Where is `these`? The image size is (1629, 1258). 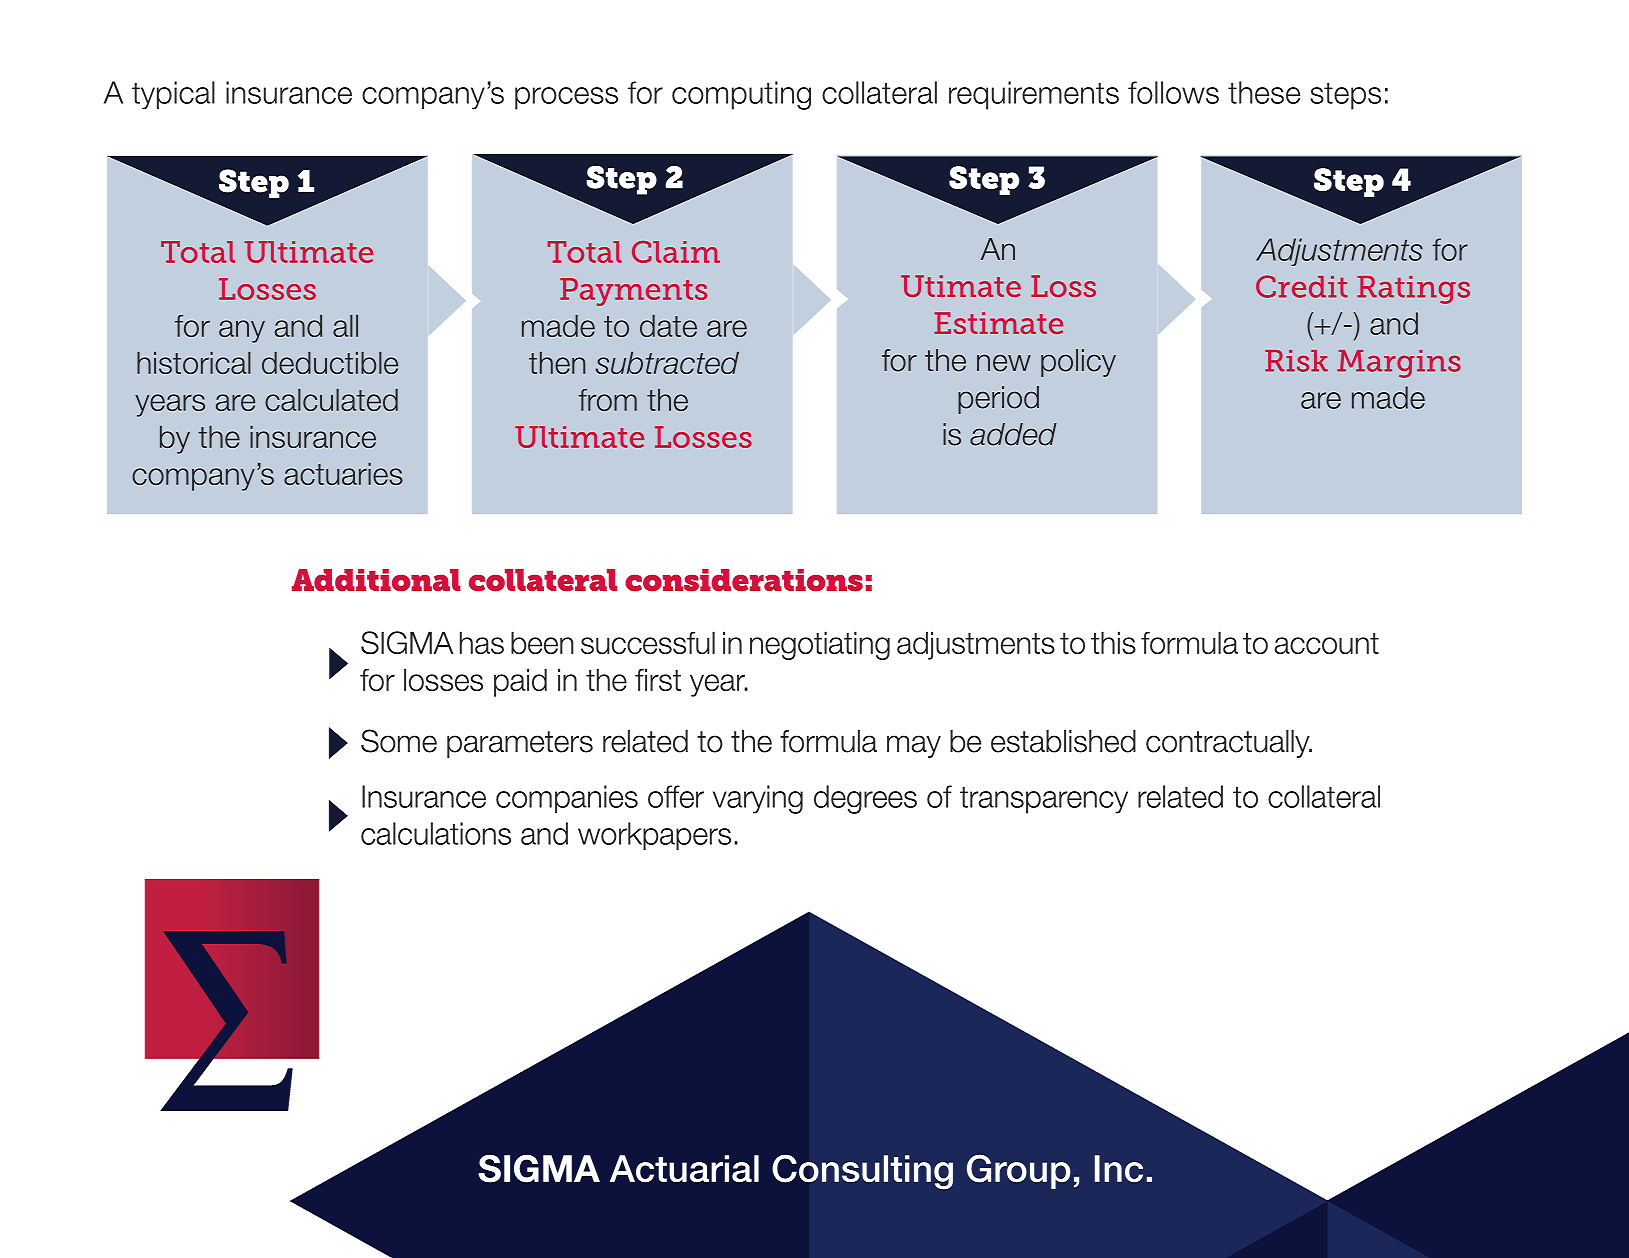 these is located at coordinates (1264, 92).
